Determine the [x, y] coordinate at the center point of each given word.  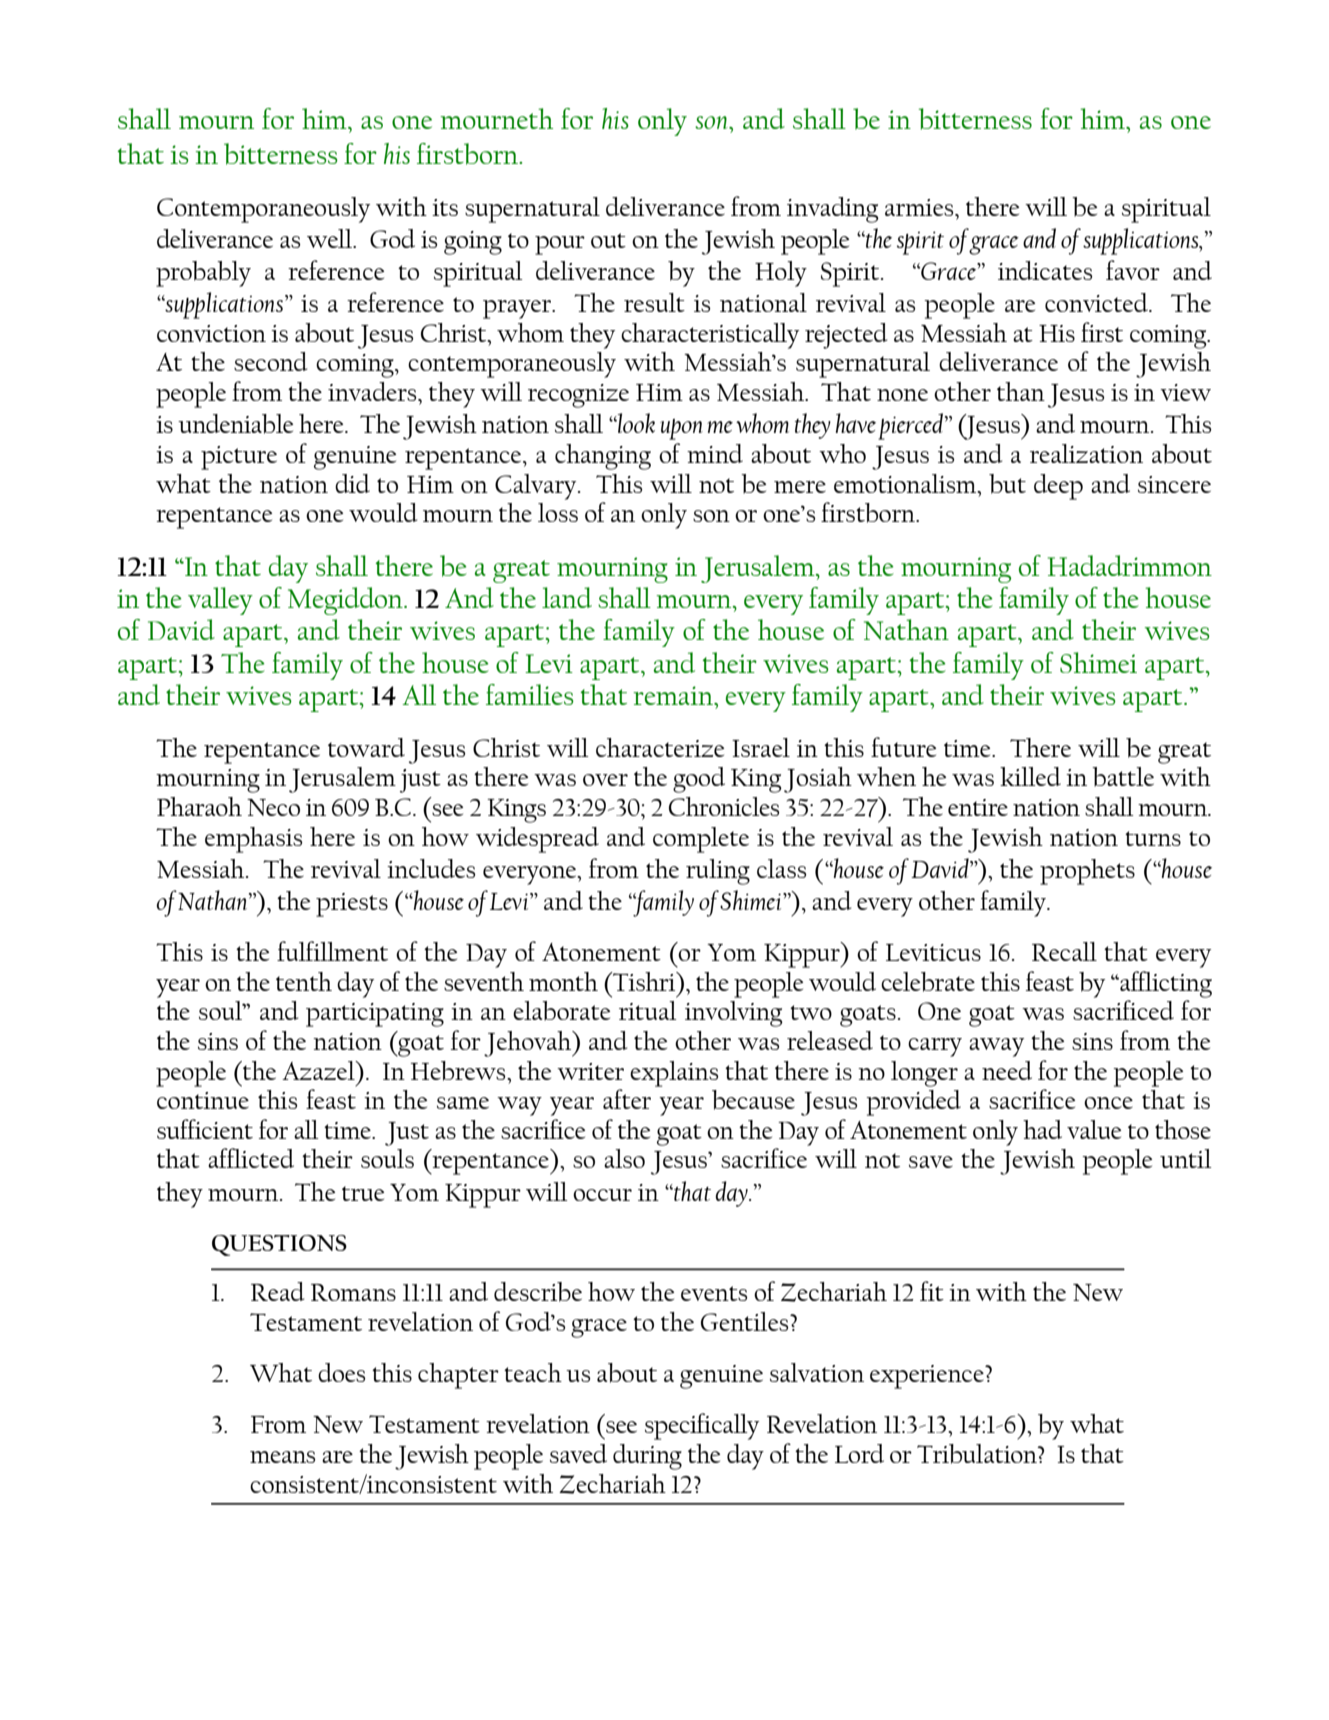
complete [701, 840]
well [330, 238]
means [282, 1457]
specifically [702, 1426]
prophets [1087, 872]
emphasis [253, 840]
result [654, 302]
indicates [1045, 270]
